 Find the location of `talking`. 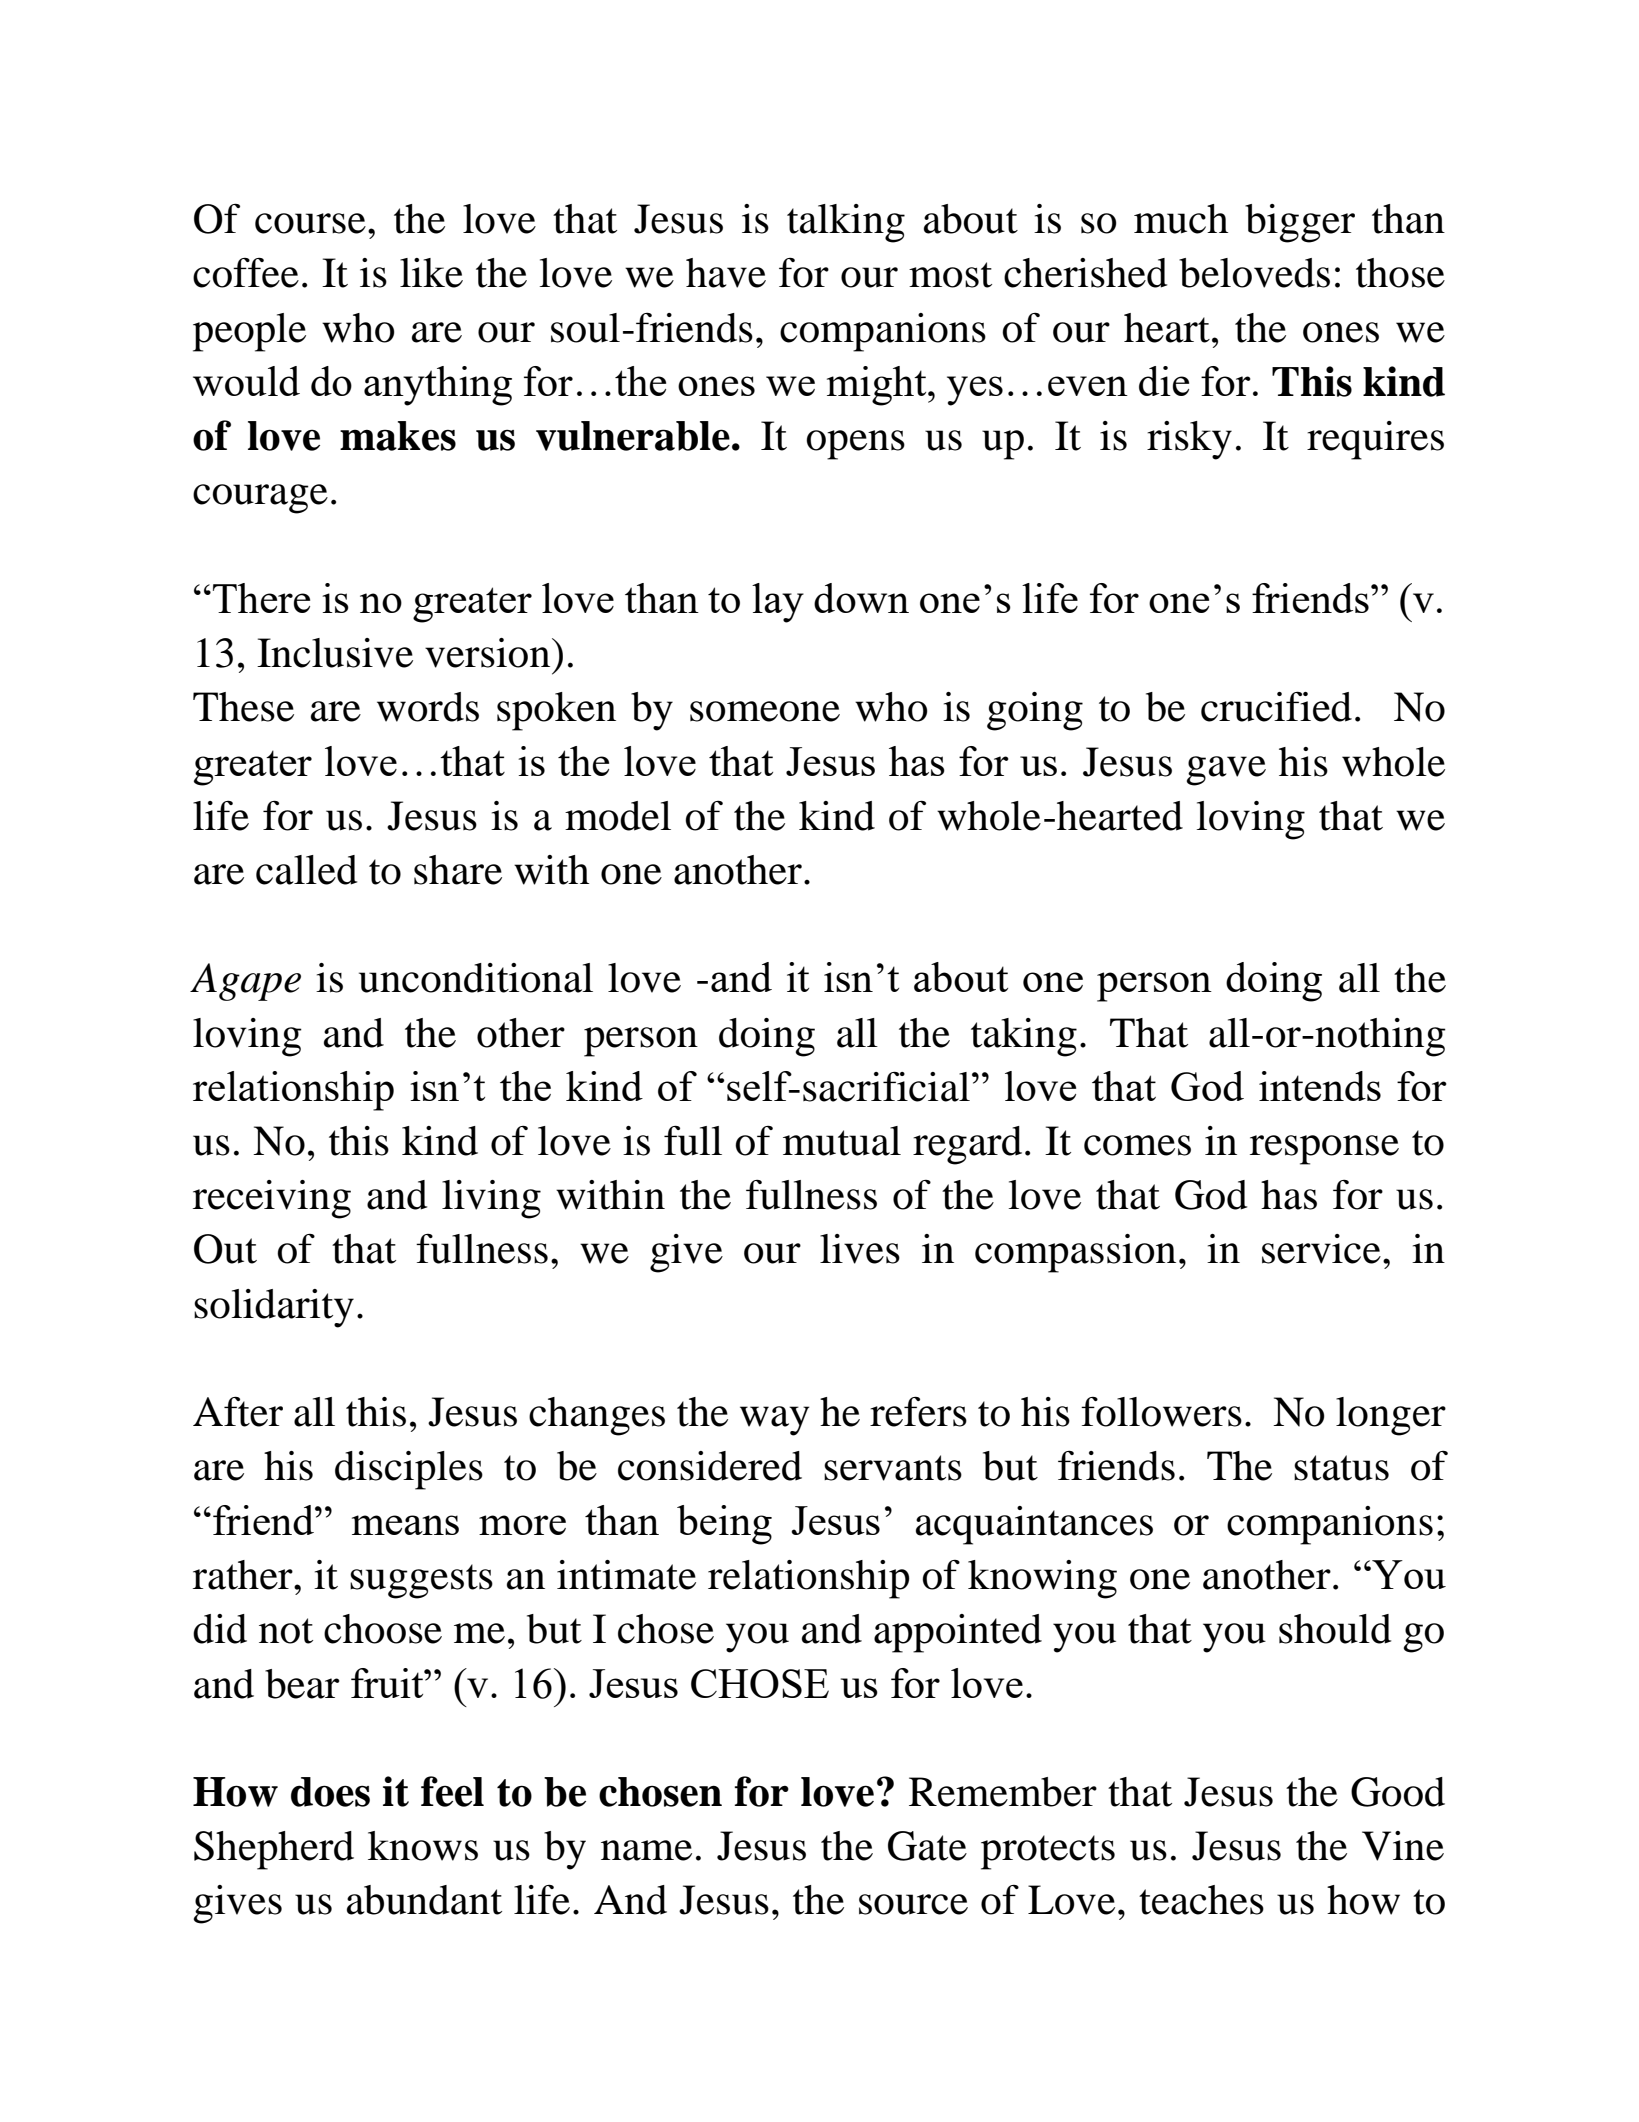

talking is located at coordinates (846, 223).
